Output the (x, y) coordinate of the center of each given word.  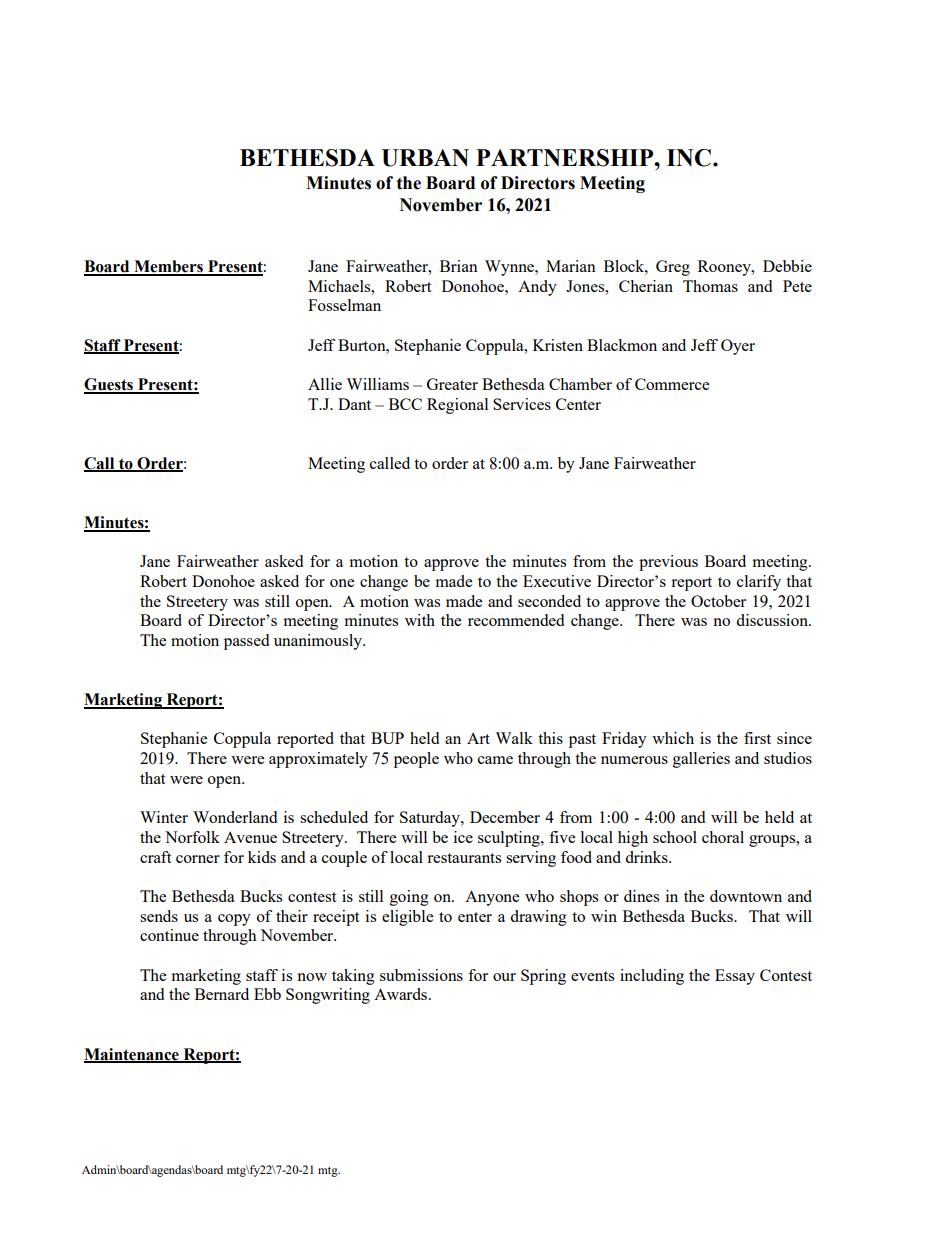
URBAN (425, 158)
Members (168, 267)
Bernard (222, 994)
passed (246, 642)
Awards (402, 994)
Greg (673, 268)
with (420, 620)
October (718, 601)
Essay (735, 977)
